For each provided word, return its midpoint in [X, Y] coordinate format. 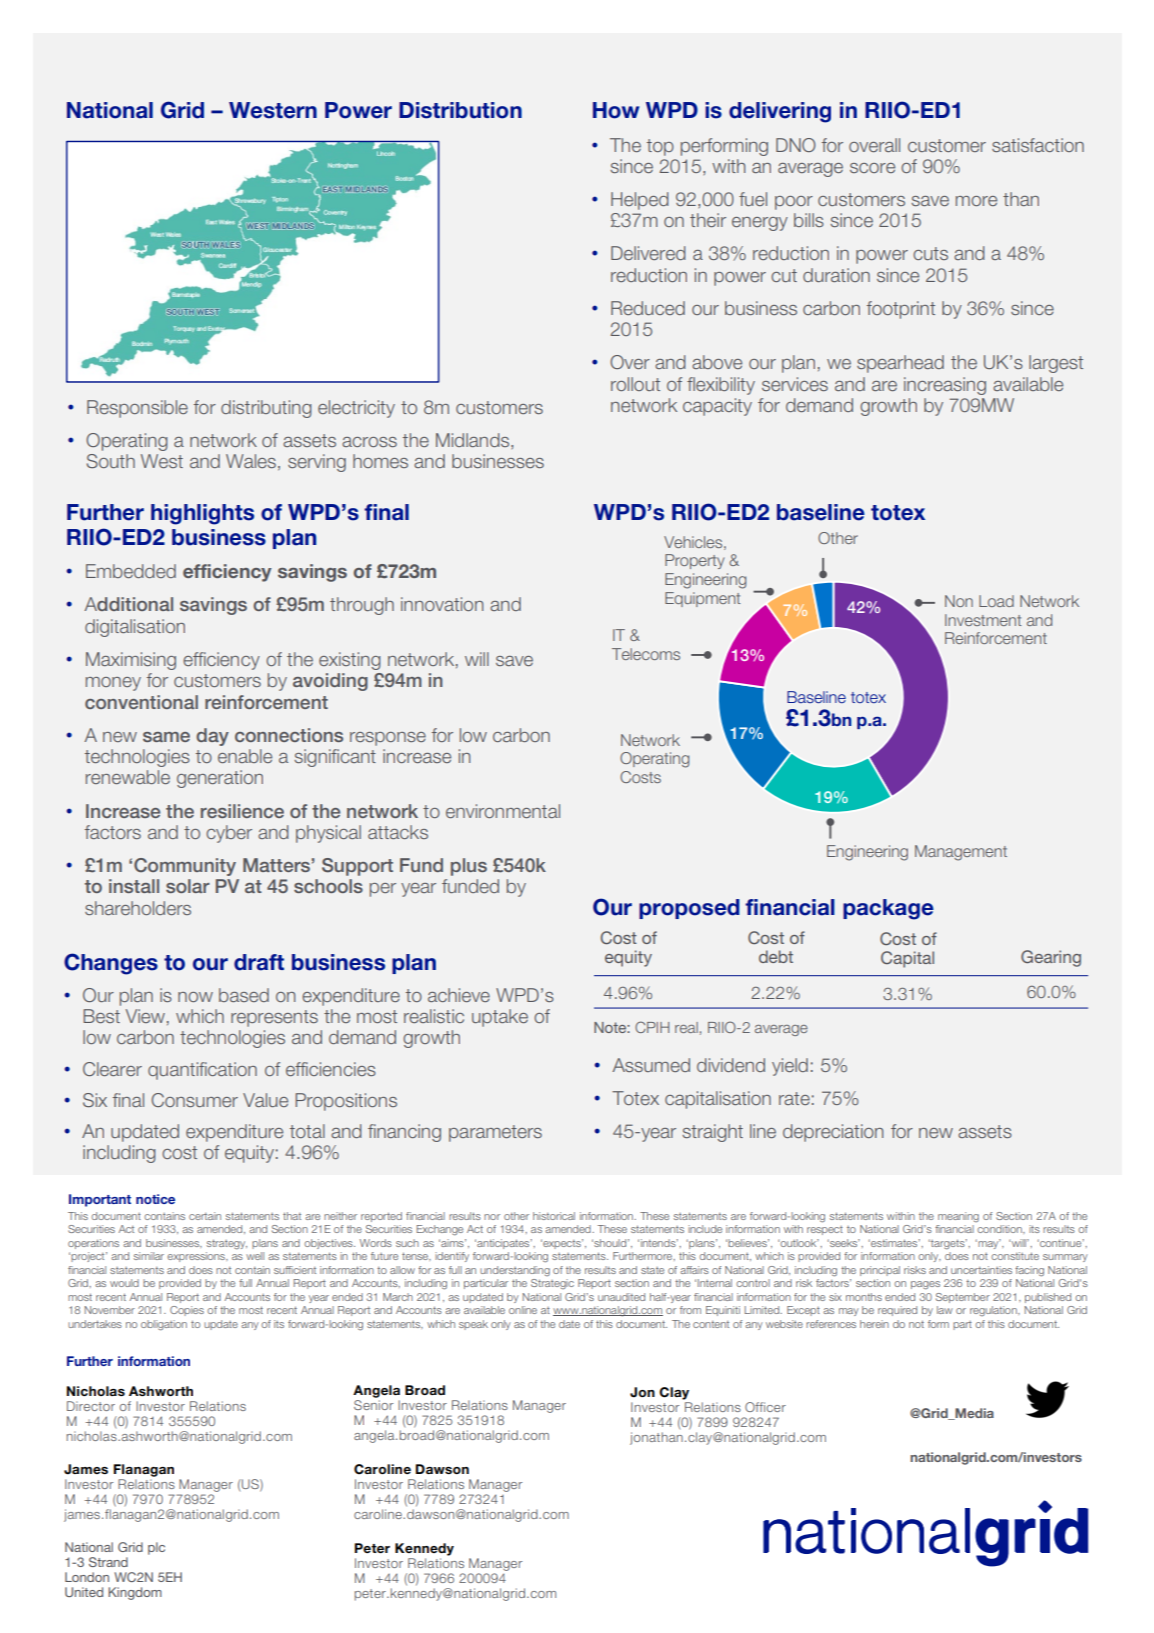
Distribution [460, 110]
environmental [503, 811]
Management [961, 853]
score [872, 168]
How [616, 110]
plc [156, 1548]
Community [185, 867]
